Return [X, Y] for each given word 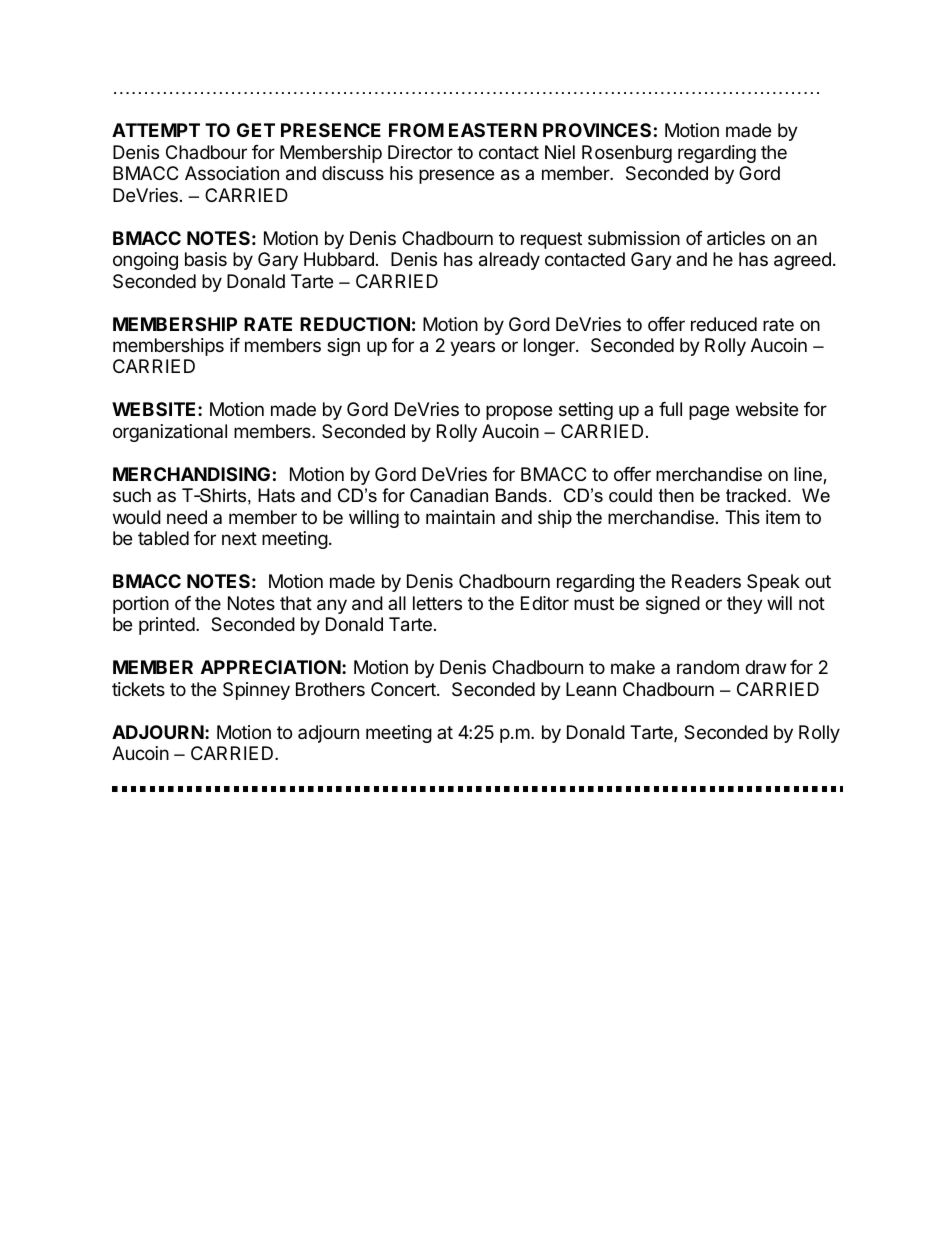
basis [206, 259]
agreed [802, 261]
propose [519, 412]
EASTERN [493, 130]
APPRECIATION [271, 667]
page [709, 412]
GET [256, 130]
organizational [170, 433]
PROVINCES [597, 130]
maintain [460, 517]
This [742, 517]
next [239, 538]
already [509, 261]
